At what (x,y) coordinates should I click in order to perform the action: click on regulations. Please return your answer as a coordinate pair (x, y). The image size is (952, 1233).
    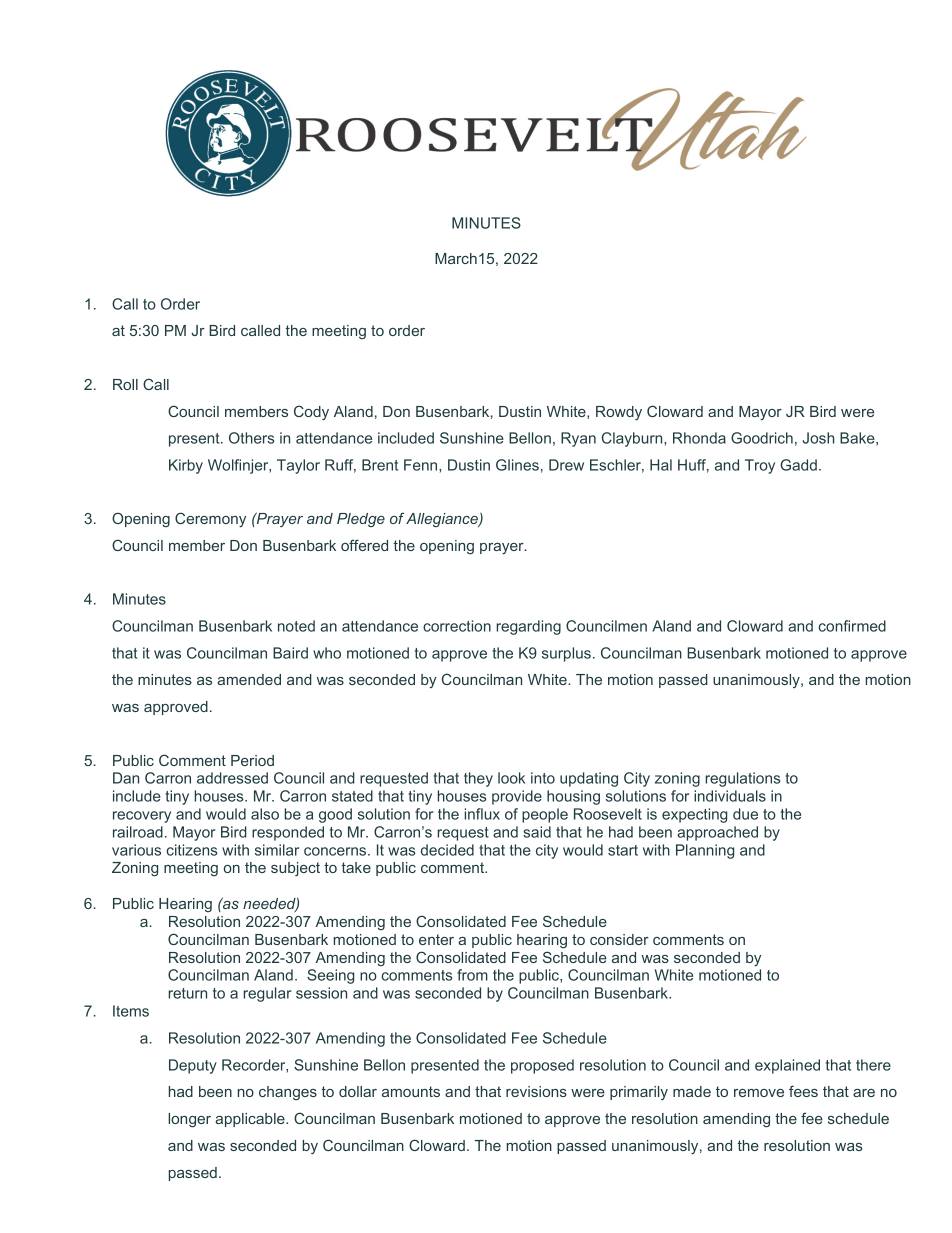
    Looking at the image, I should click on (742, 779).
